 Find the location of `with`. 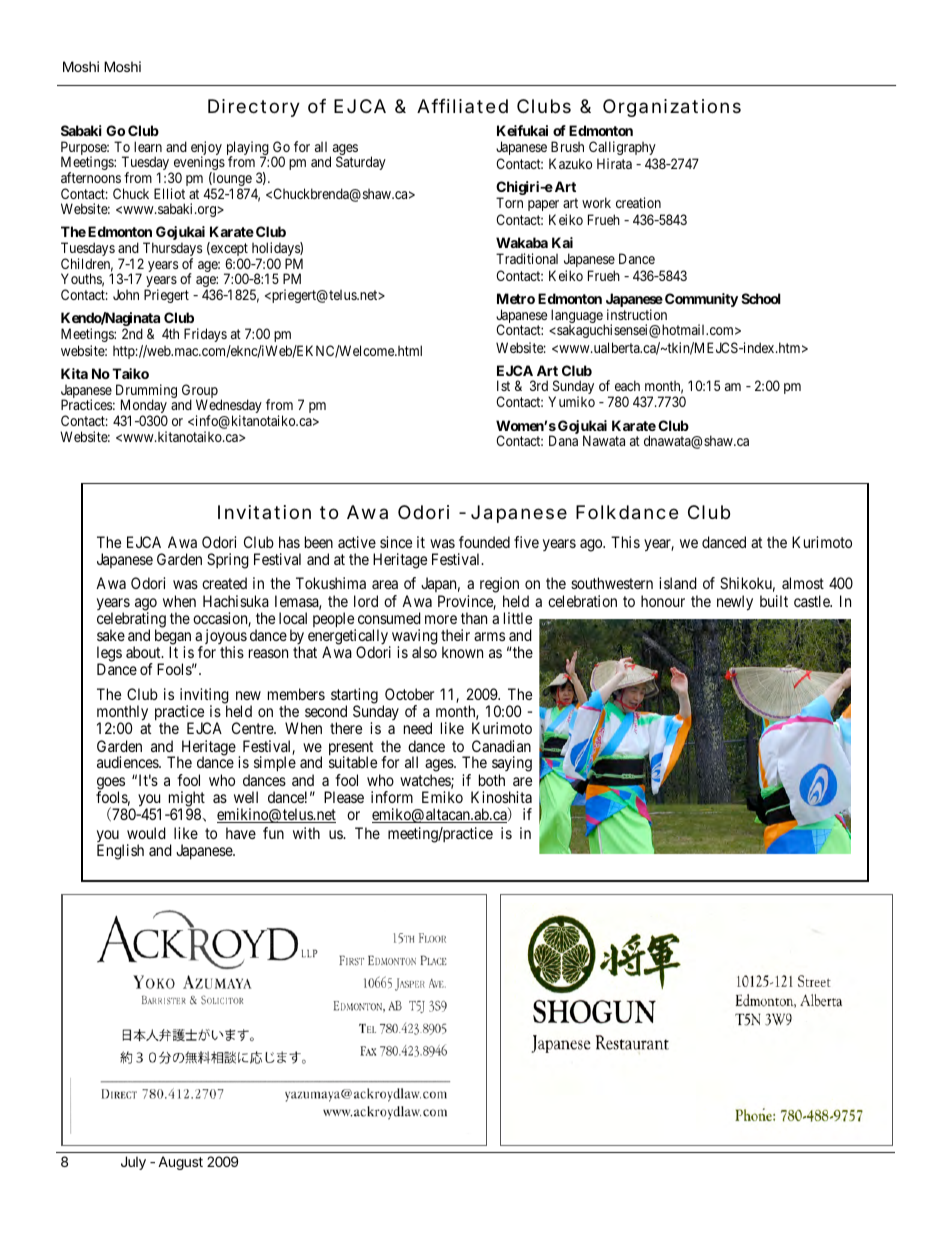

with is located at coordinates (306, 833).
